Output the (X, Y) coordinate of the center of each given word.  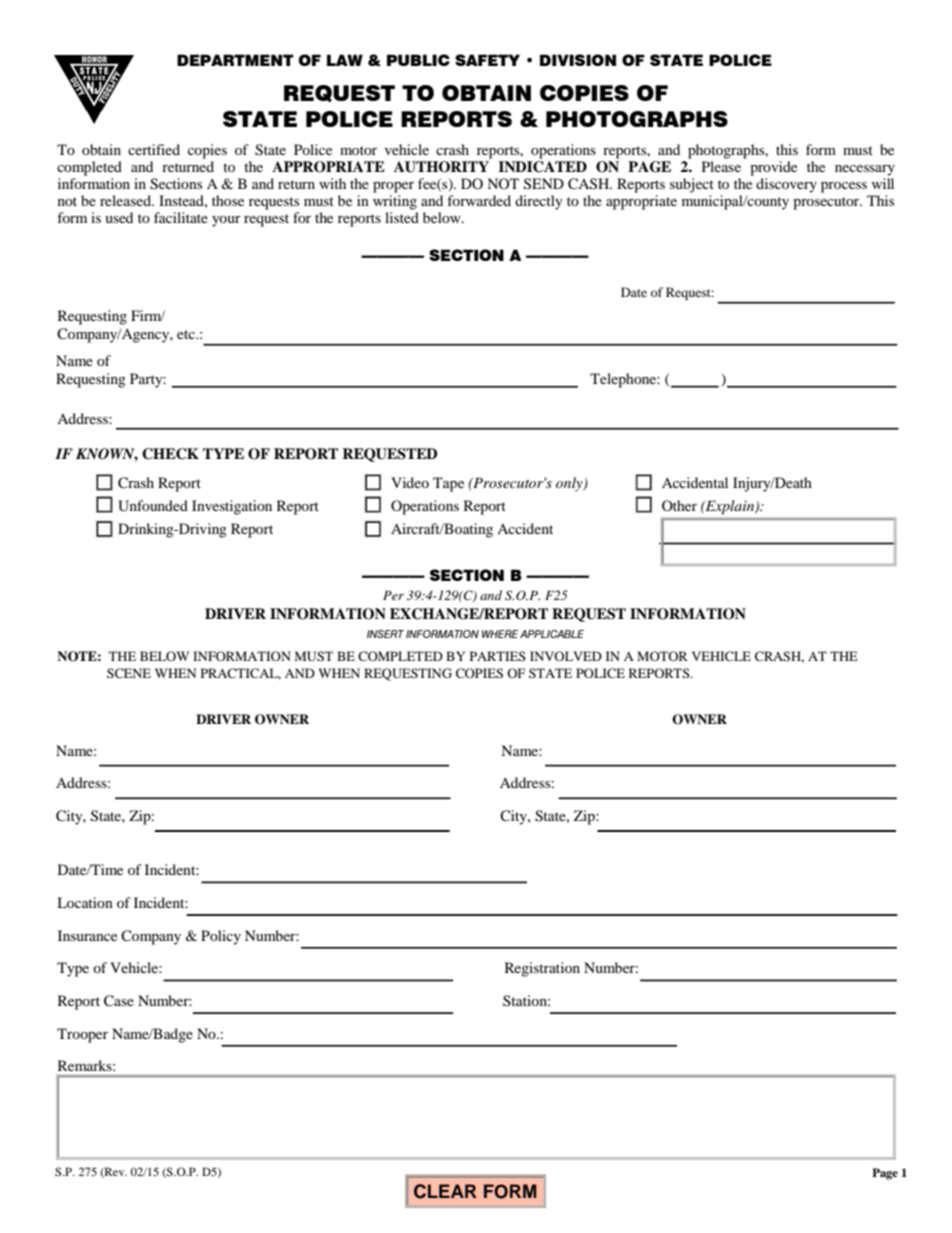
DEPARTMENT (235, 60)
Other (679, 505)
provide (773, 168)
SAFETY (487, 60)
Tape (448, 484)
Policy (221, 937)
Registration (542, 969)
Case (119, 1001)
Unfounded (153, 506)
